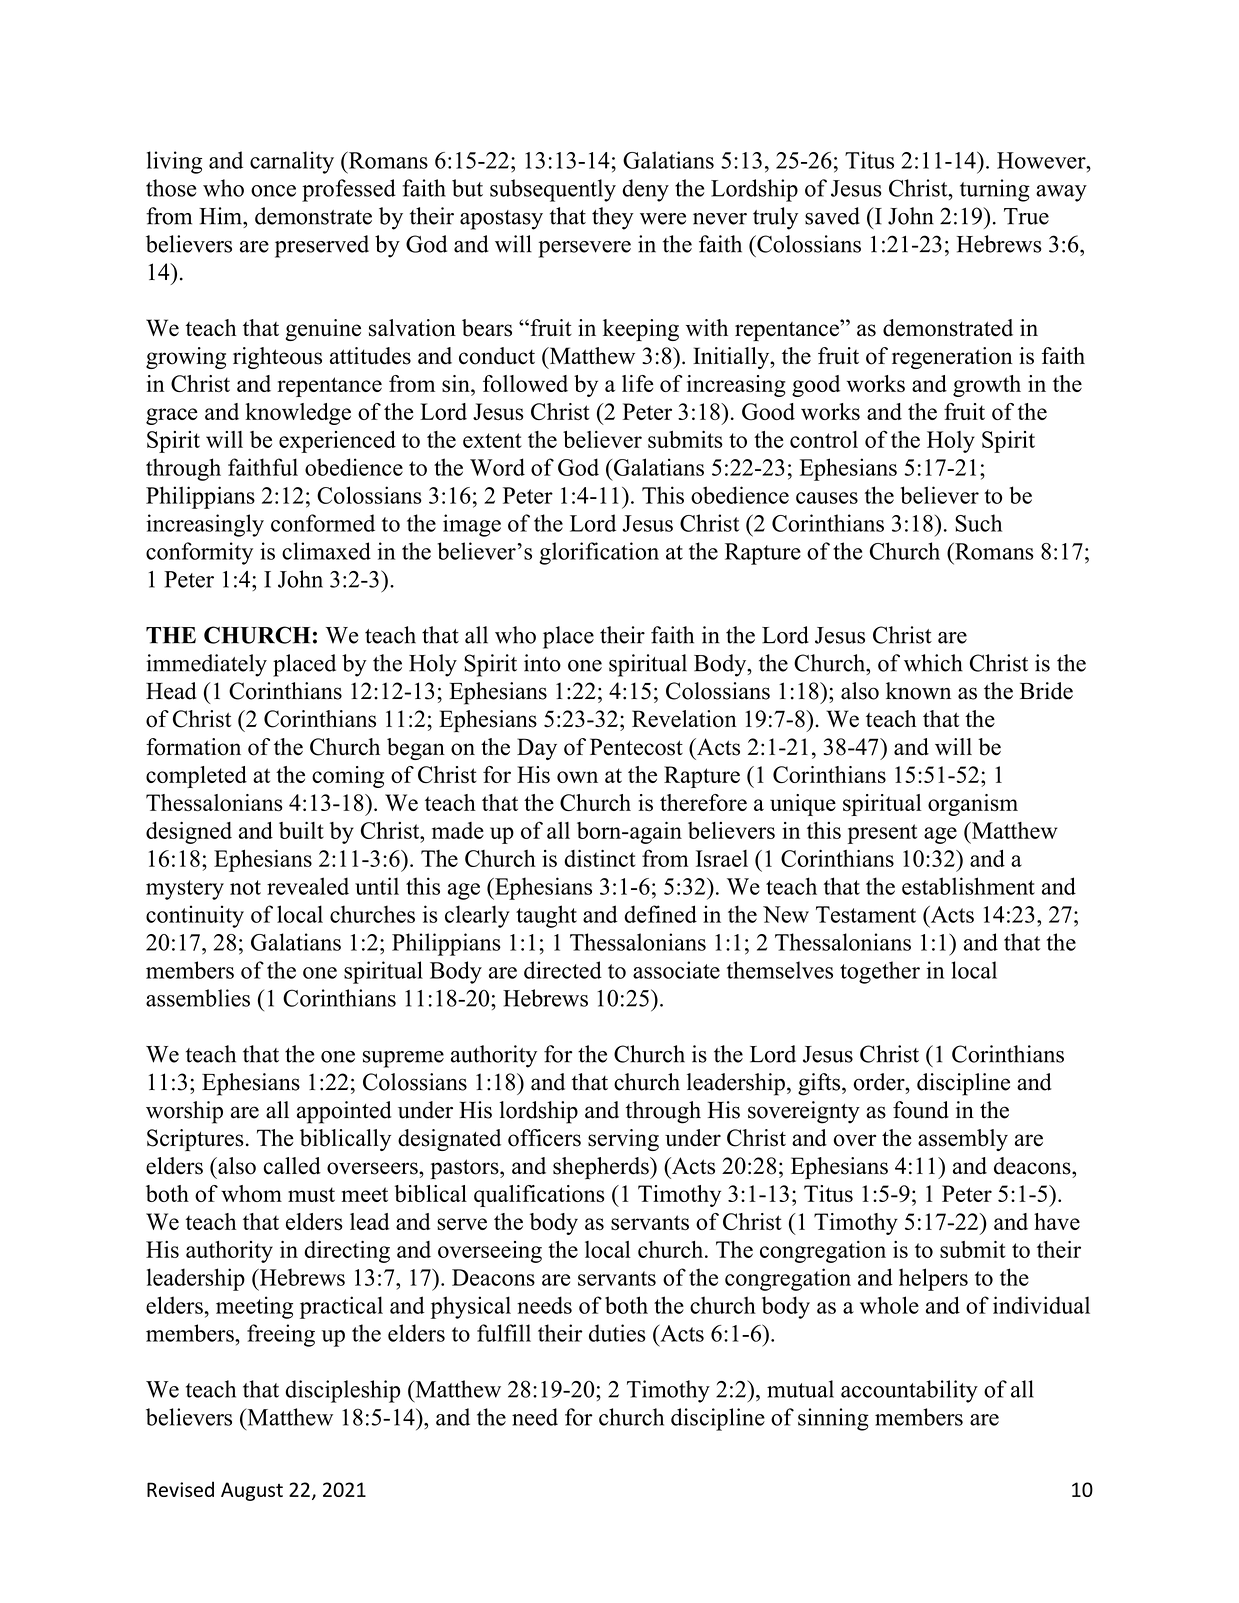 The height and width of the screenshot is (1603, 1239). I want to click on accountability, so click(909, 1391).
